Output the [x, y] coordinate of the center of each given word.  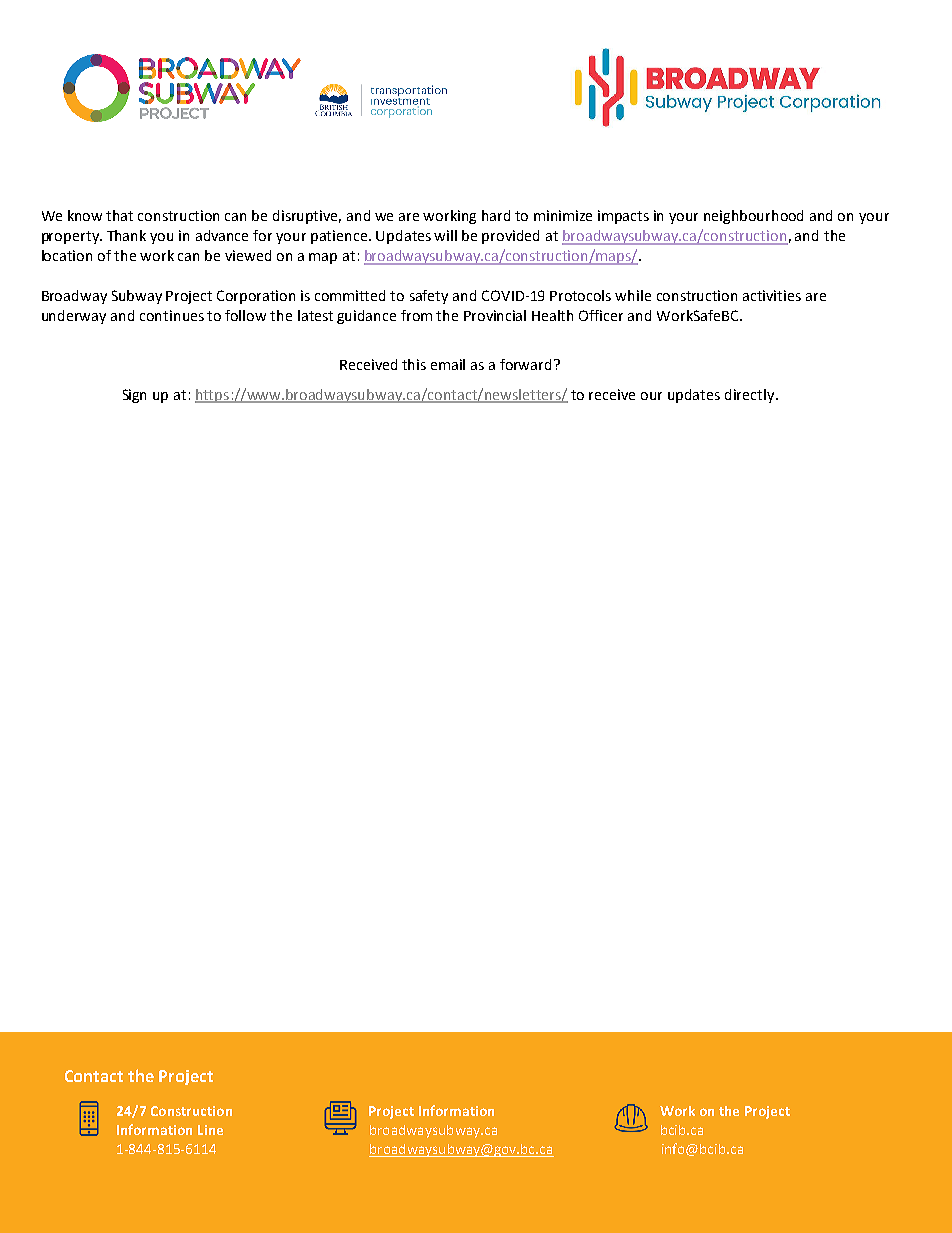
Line [210, 1130]
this [414, 364]
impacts [623, 217]
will [445, 235]
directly [751, 396]
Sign [134, 396]
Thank [126, 235]
